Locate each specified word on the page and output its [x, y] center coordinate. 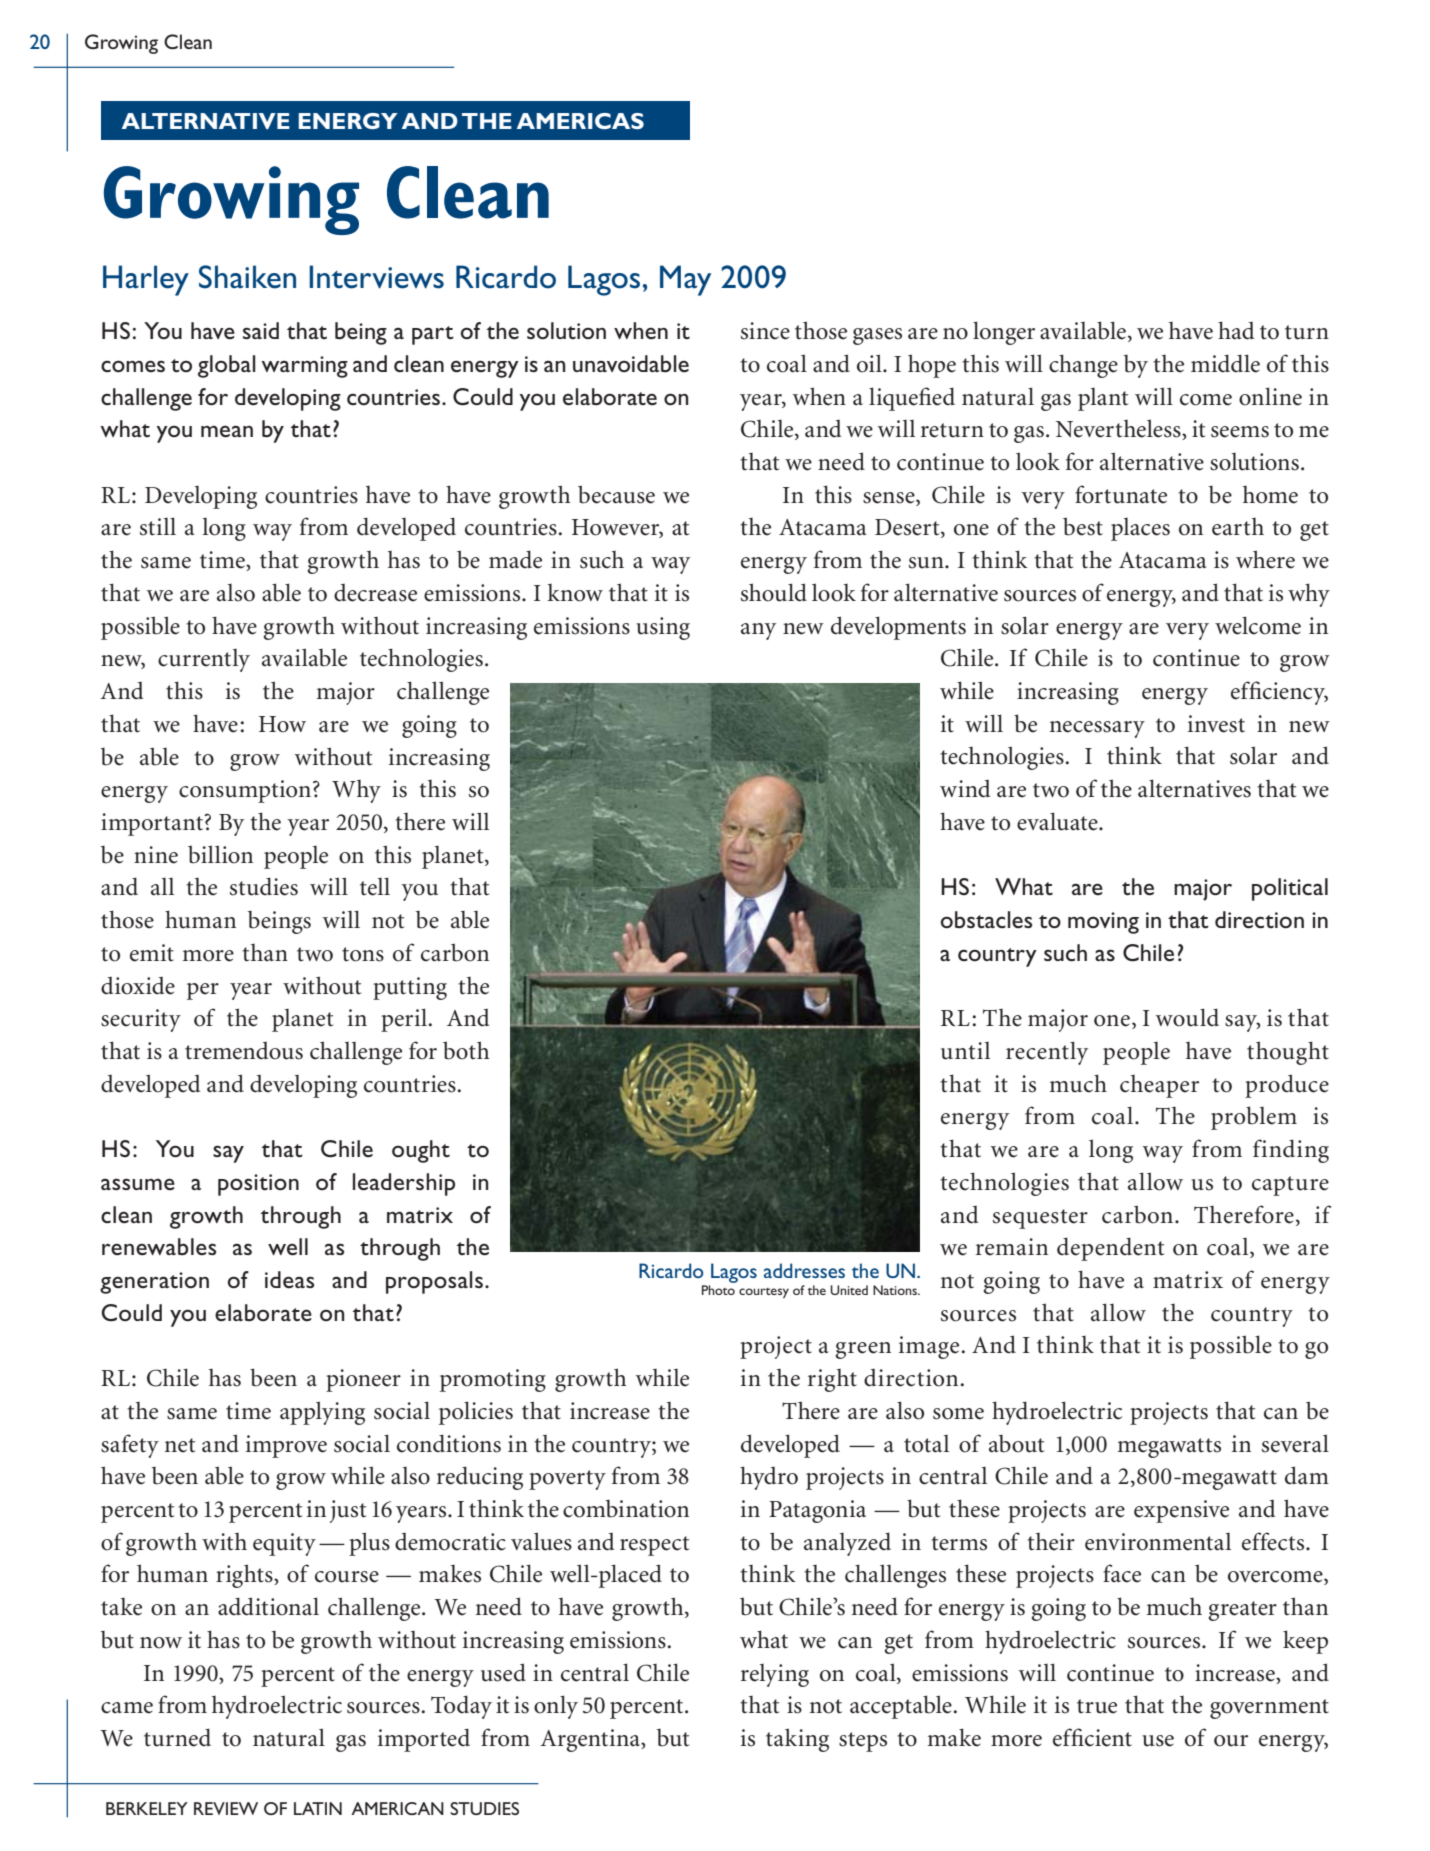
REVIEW [226, 1808]
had [1236, 330]
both [466, 1050]
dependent [1110, 1249]
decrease [375, 593]
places [1140, 529]
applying [322, 1413]
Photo [718, 1290]
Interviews [376, 277]
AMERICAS [580, 121]
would [1187, 1017]
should [774, 592]
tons [363, 954]
